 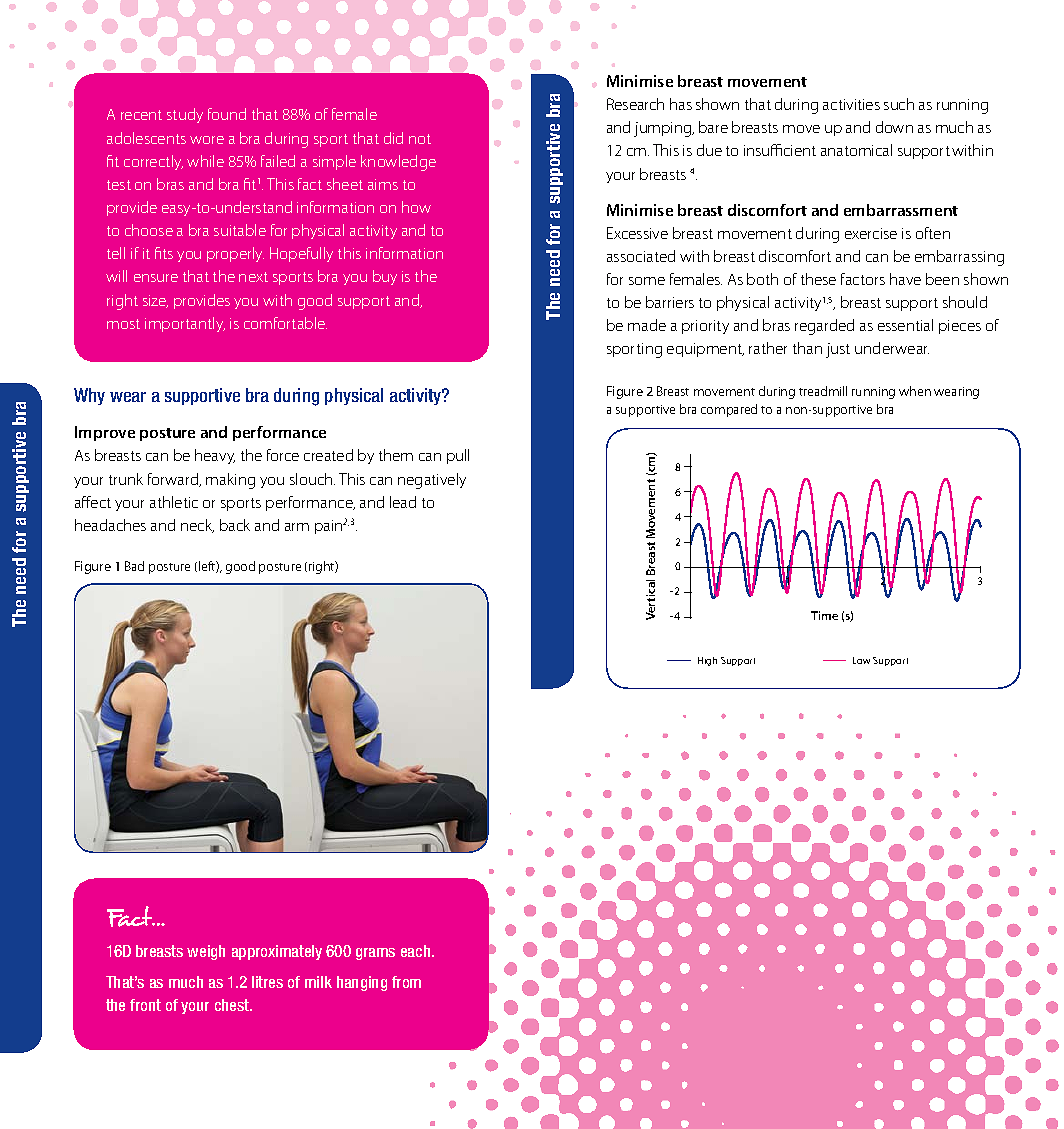 I want to click on wore, so click(x=207, y=140).
